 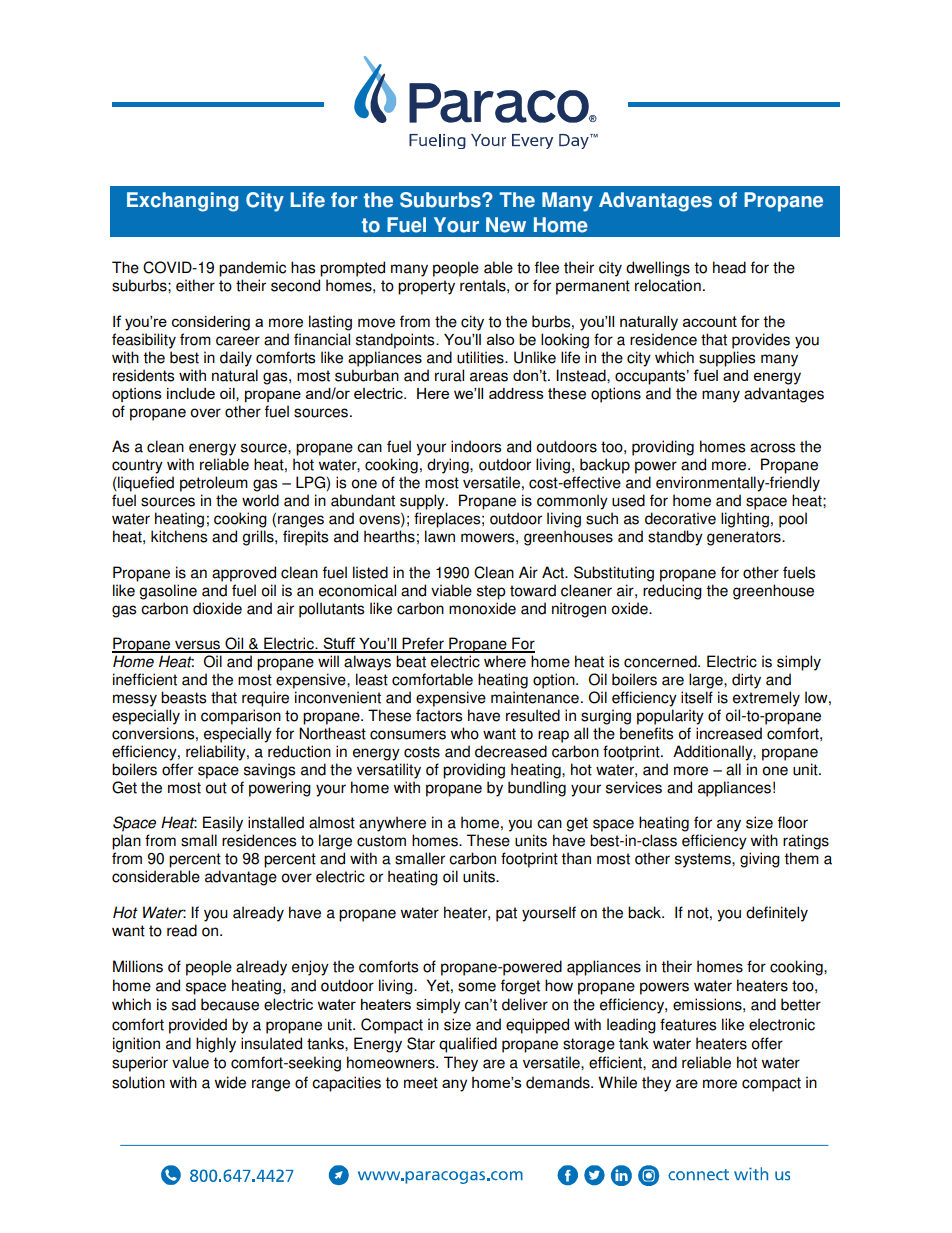 What do you see at coordinates (182, 202) in the screenshot?
I see `Exchanging` at bounding box center [182, 202].
